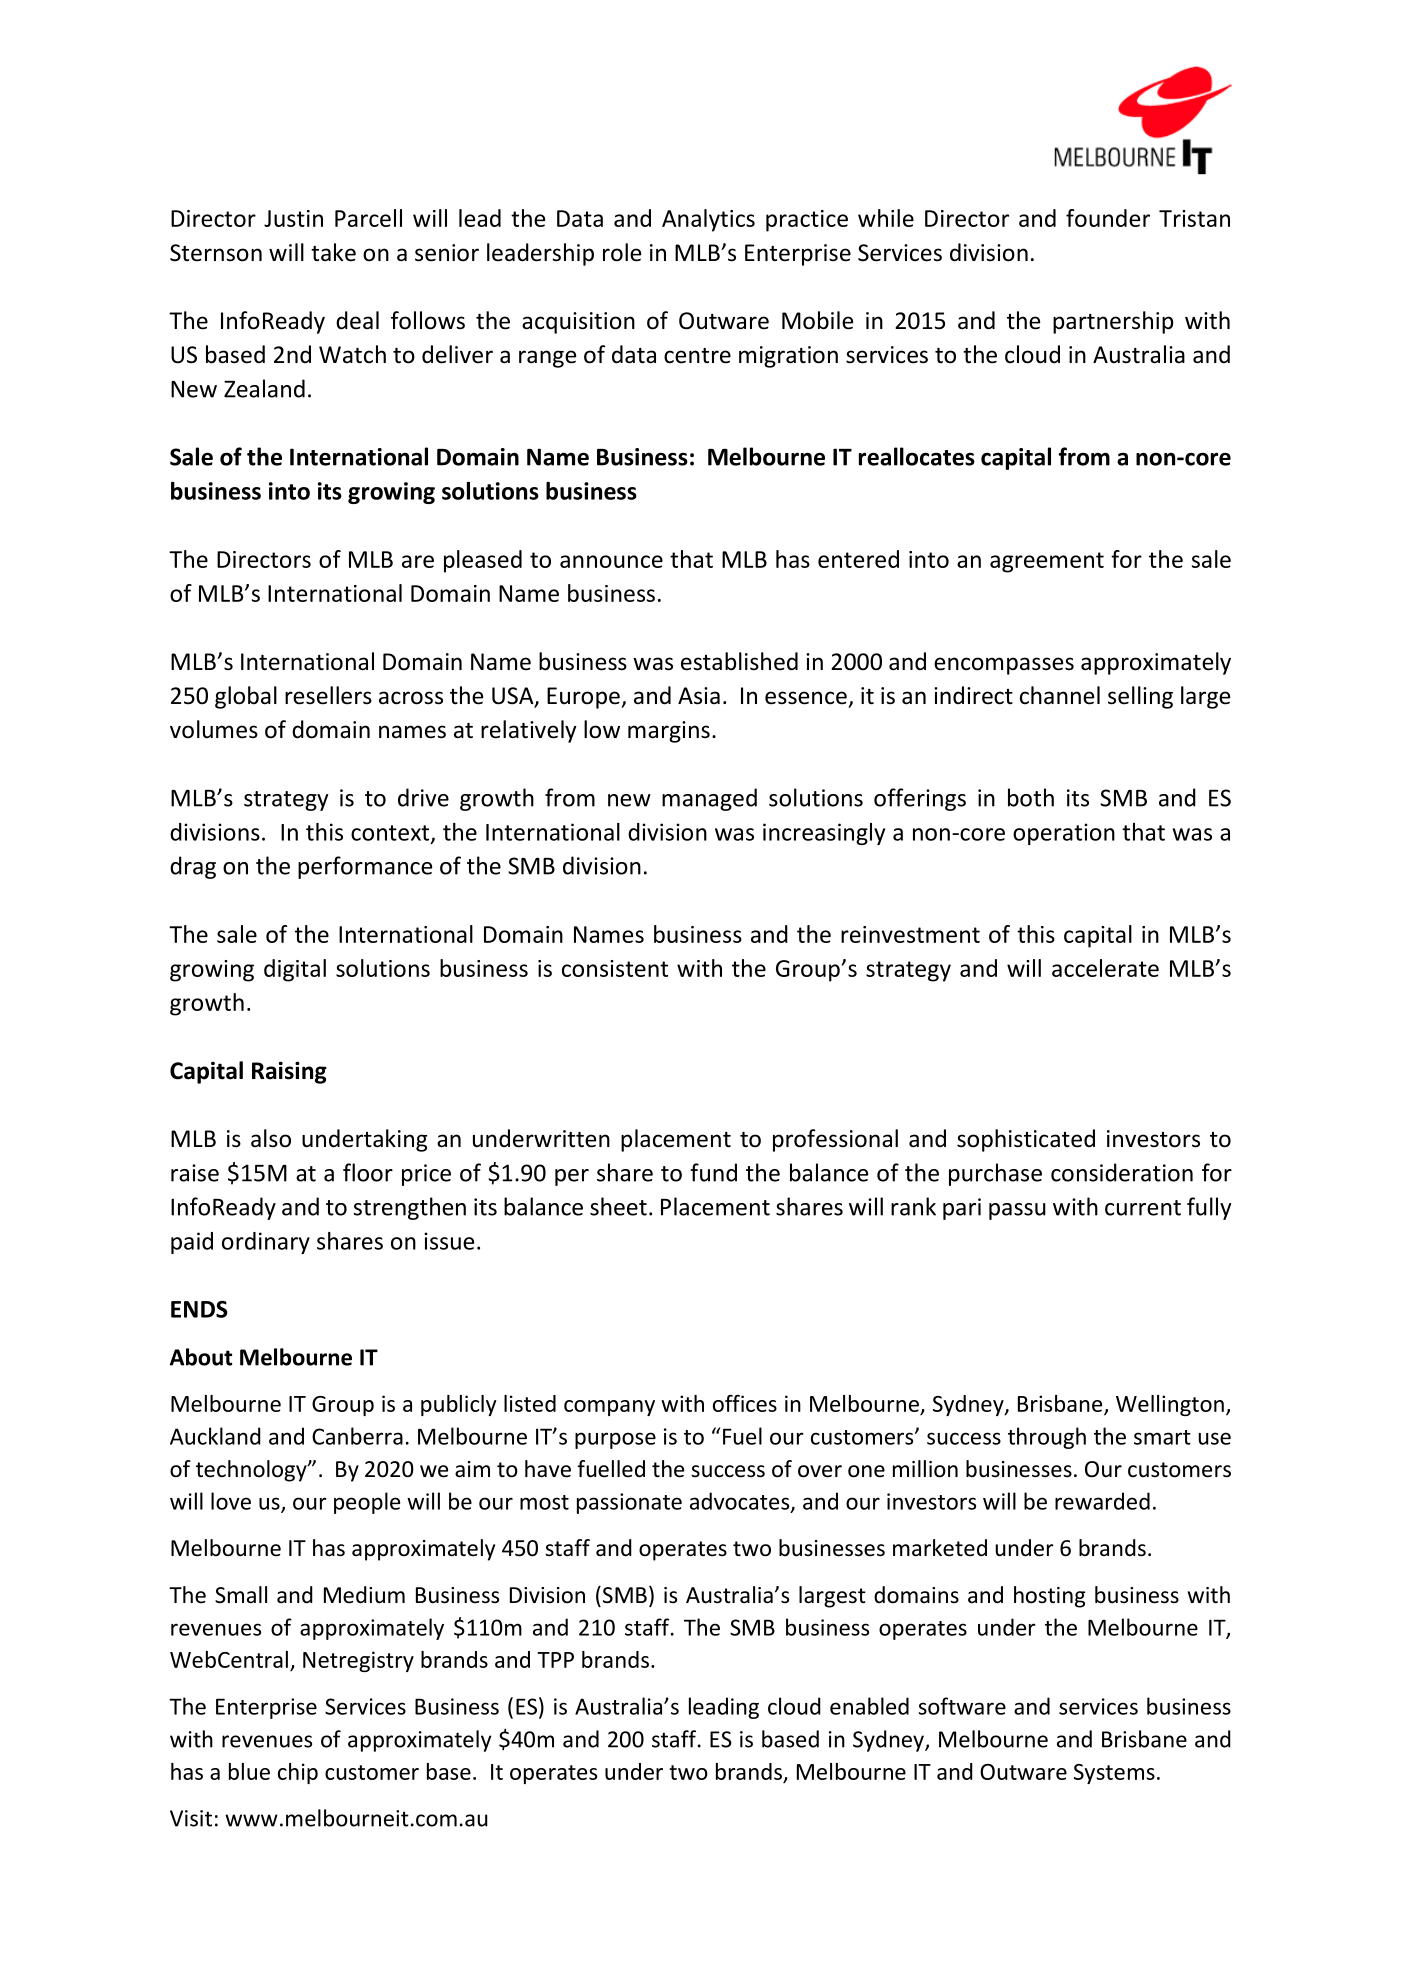 This page has height=1981, width=1401. Describe the element at coordinates (1031, 797) in the page. I see `both` at that location.
